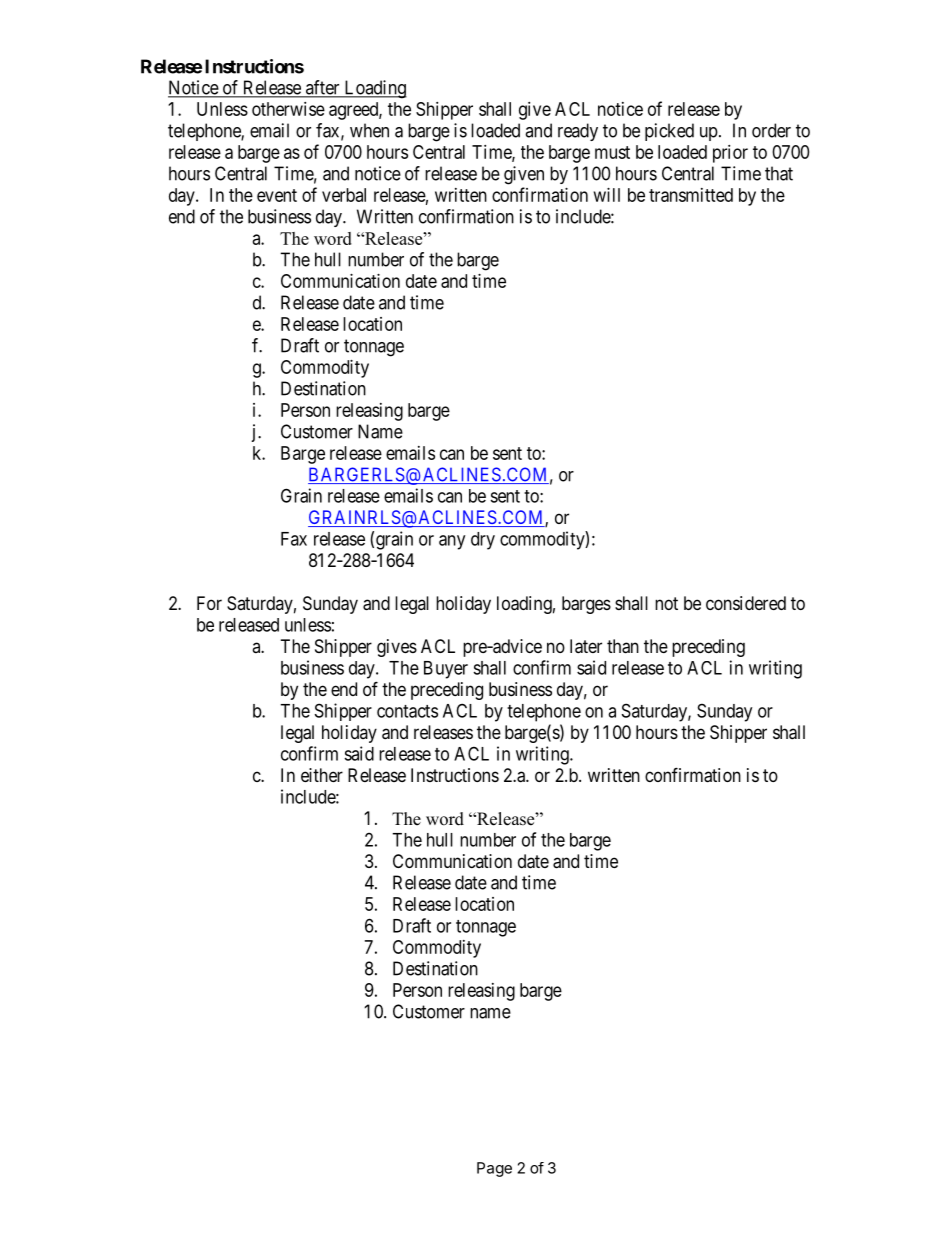  What do you see at coordinates (446, 670) in the image?
I see `Buyer` at bounding box center [446, 670].
